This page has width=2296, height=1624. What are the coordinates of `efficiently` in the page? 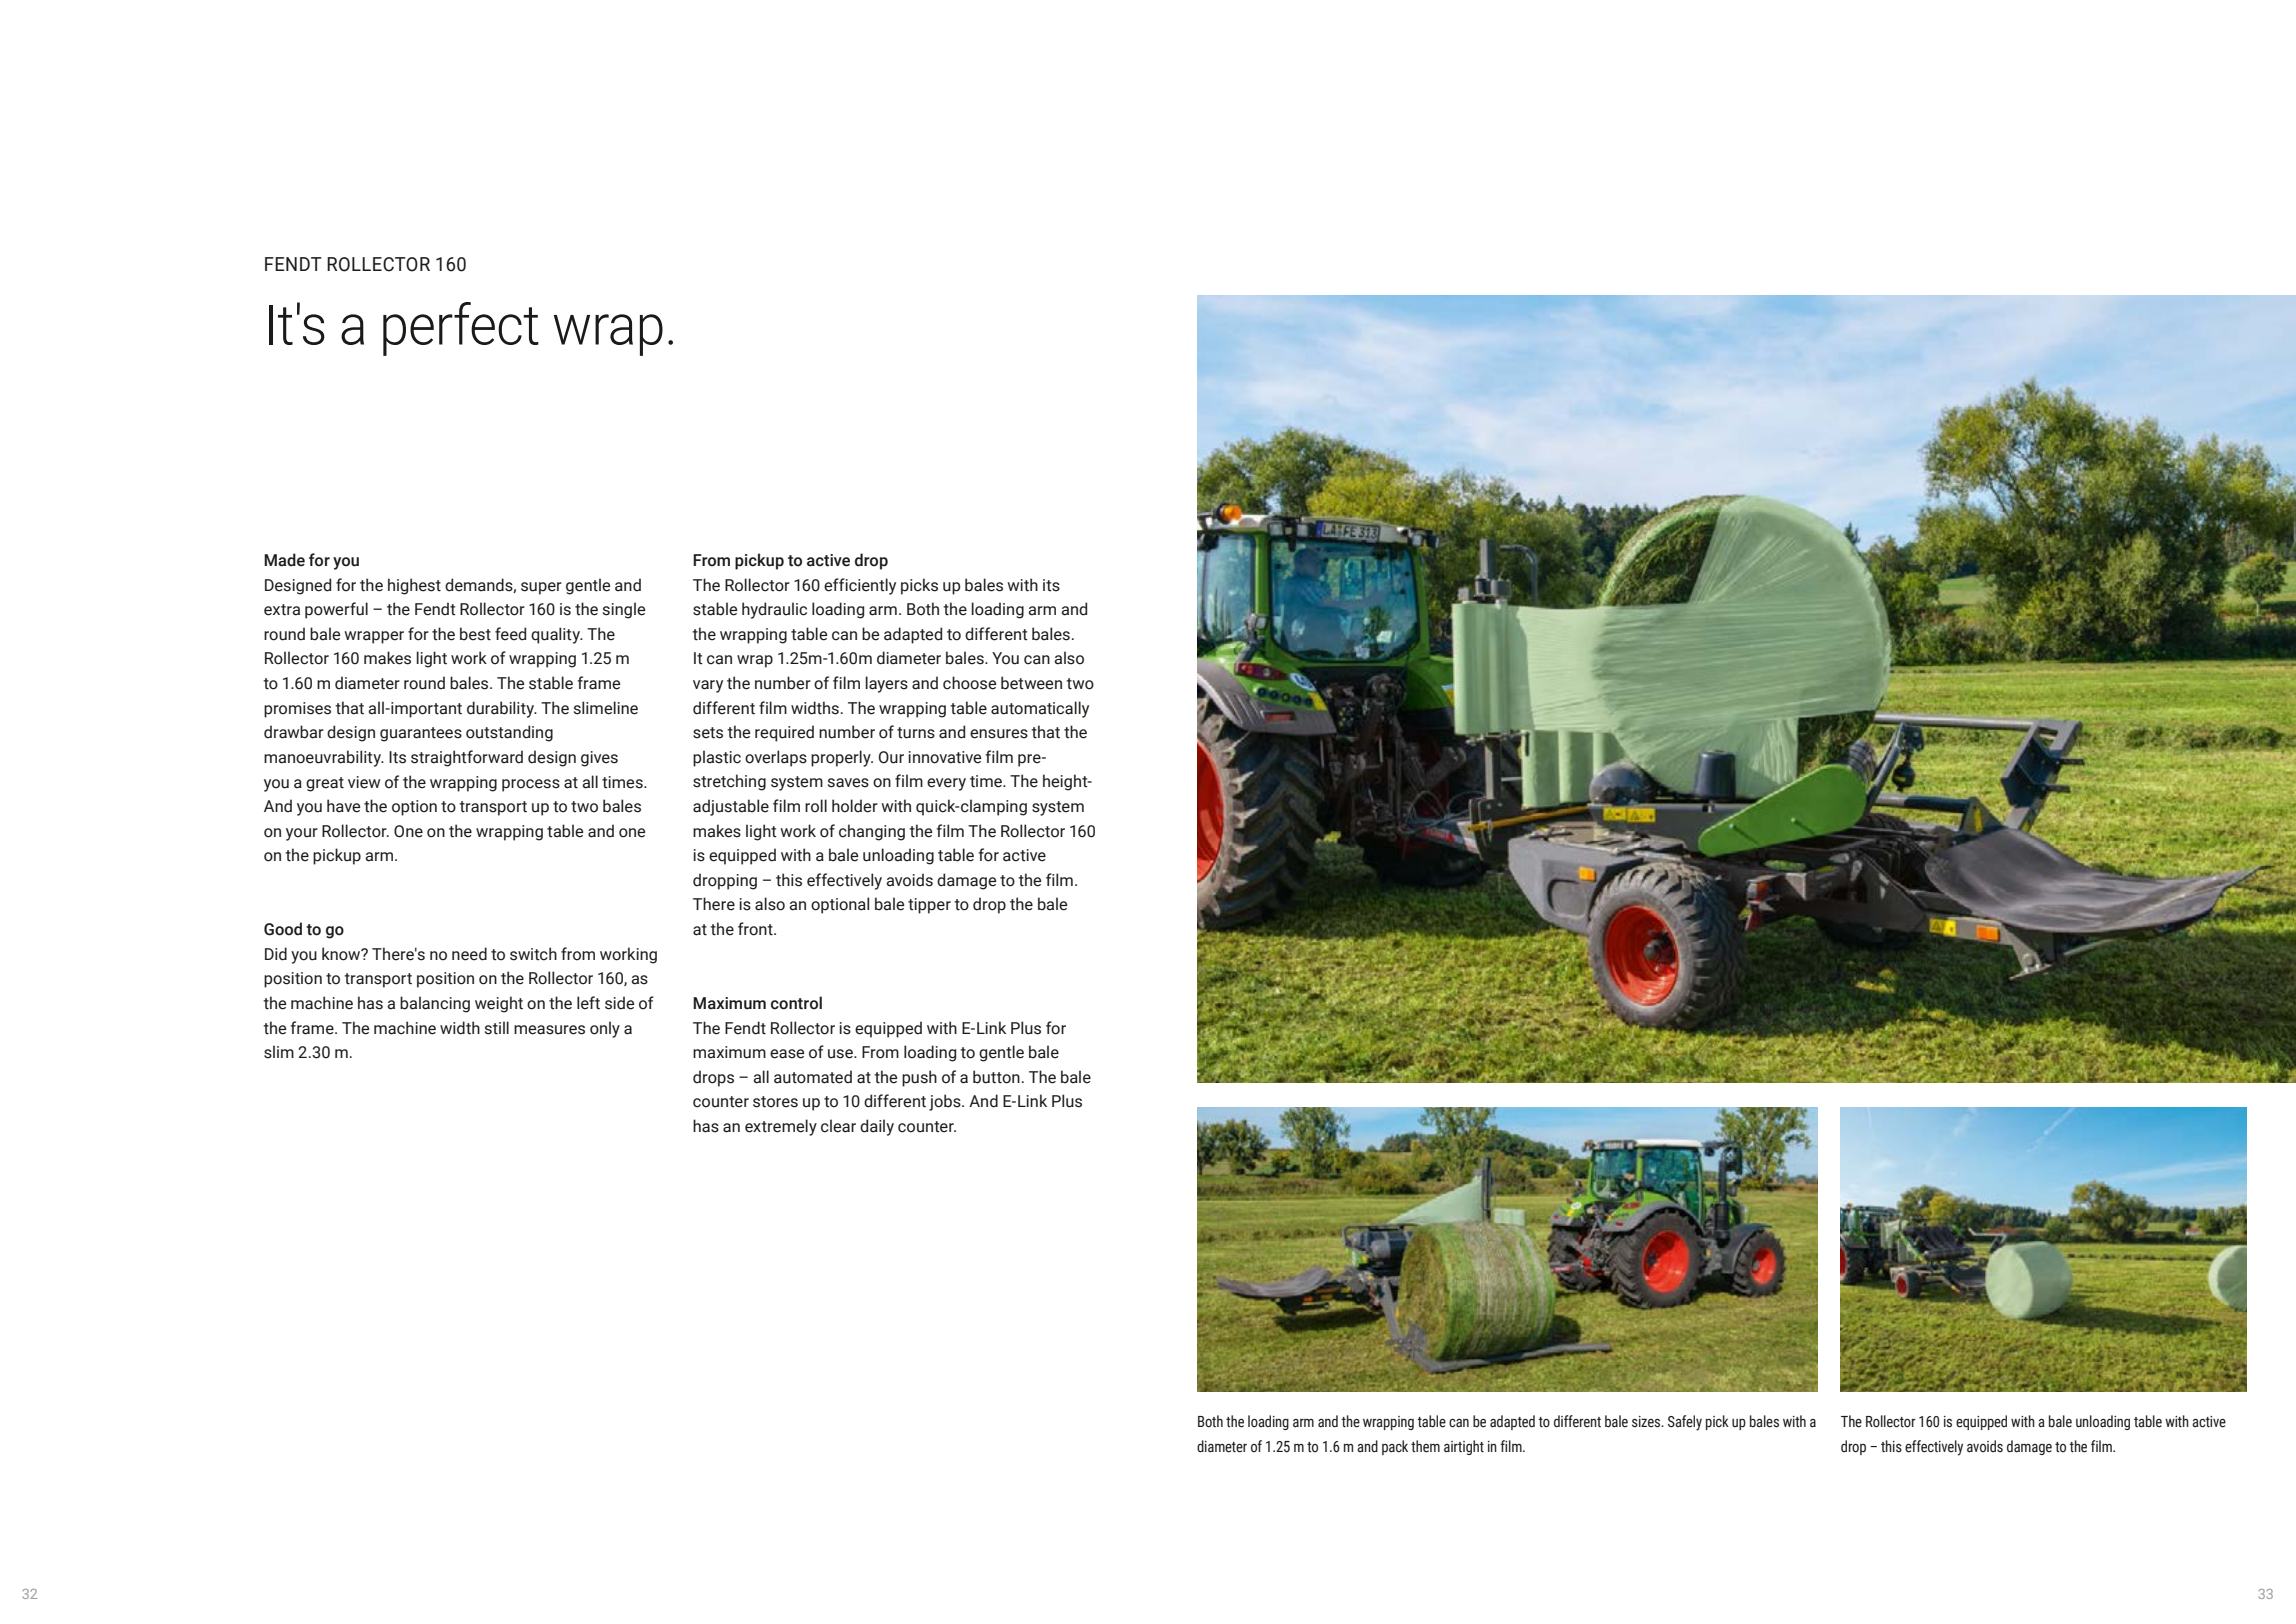 It's located at (860, 586).
